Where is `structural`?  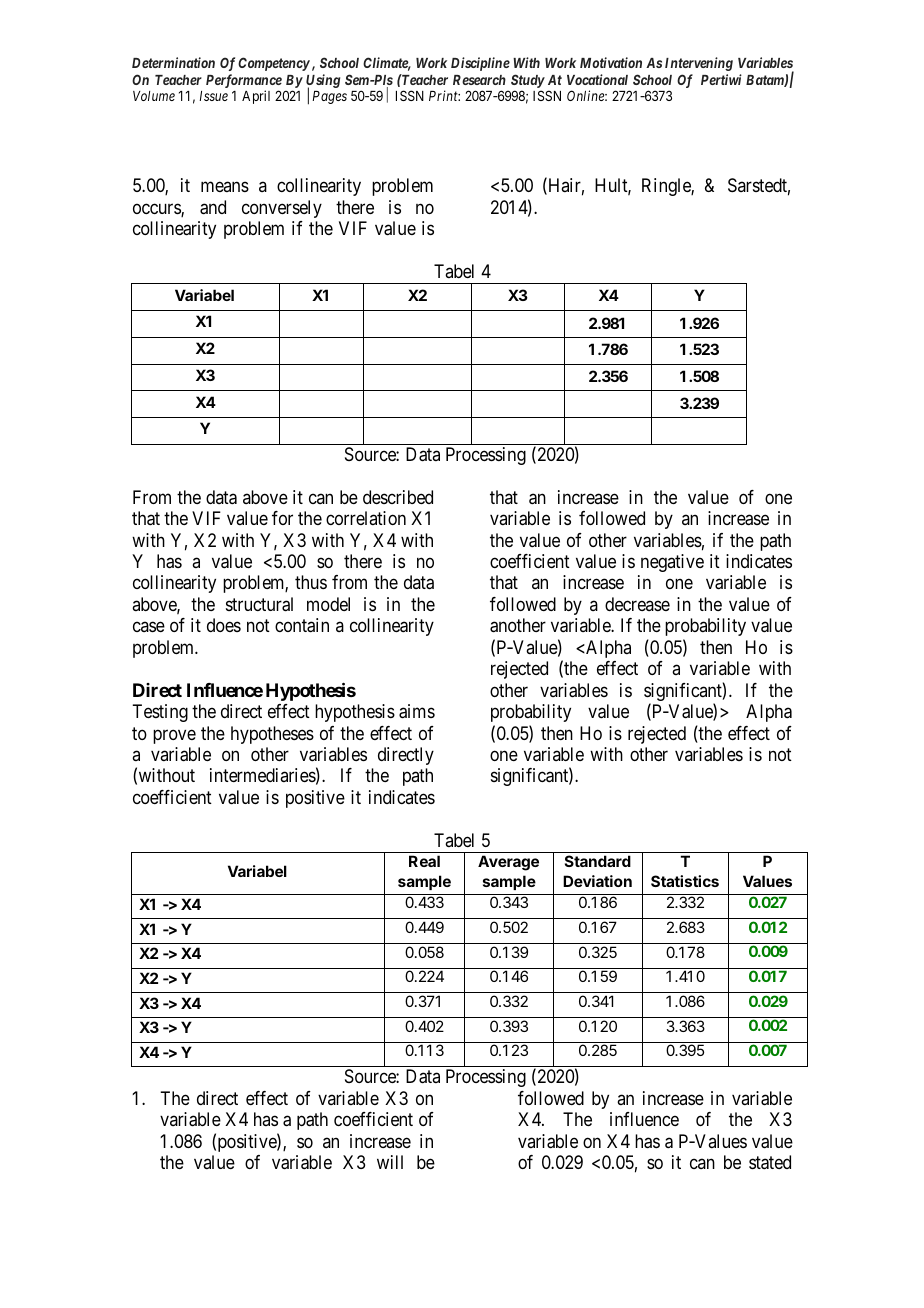
structural is located at coordinates (259, 604).
